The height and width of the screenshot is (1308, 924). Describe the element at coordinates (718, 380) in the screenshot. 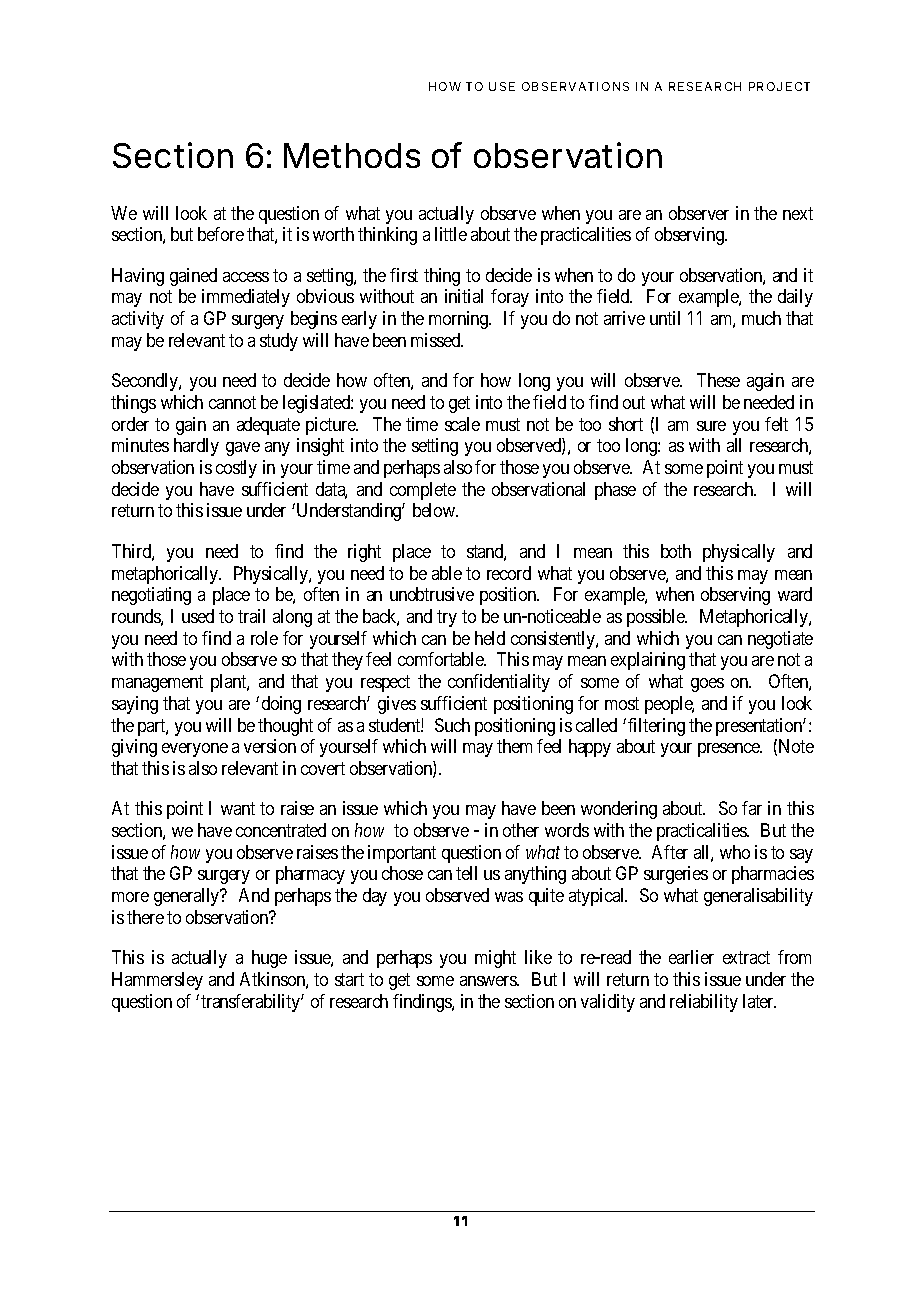

I see `These` at that location.
